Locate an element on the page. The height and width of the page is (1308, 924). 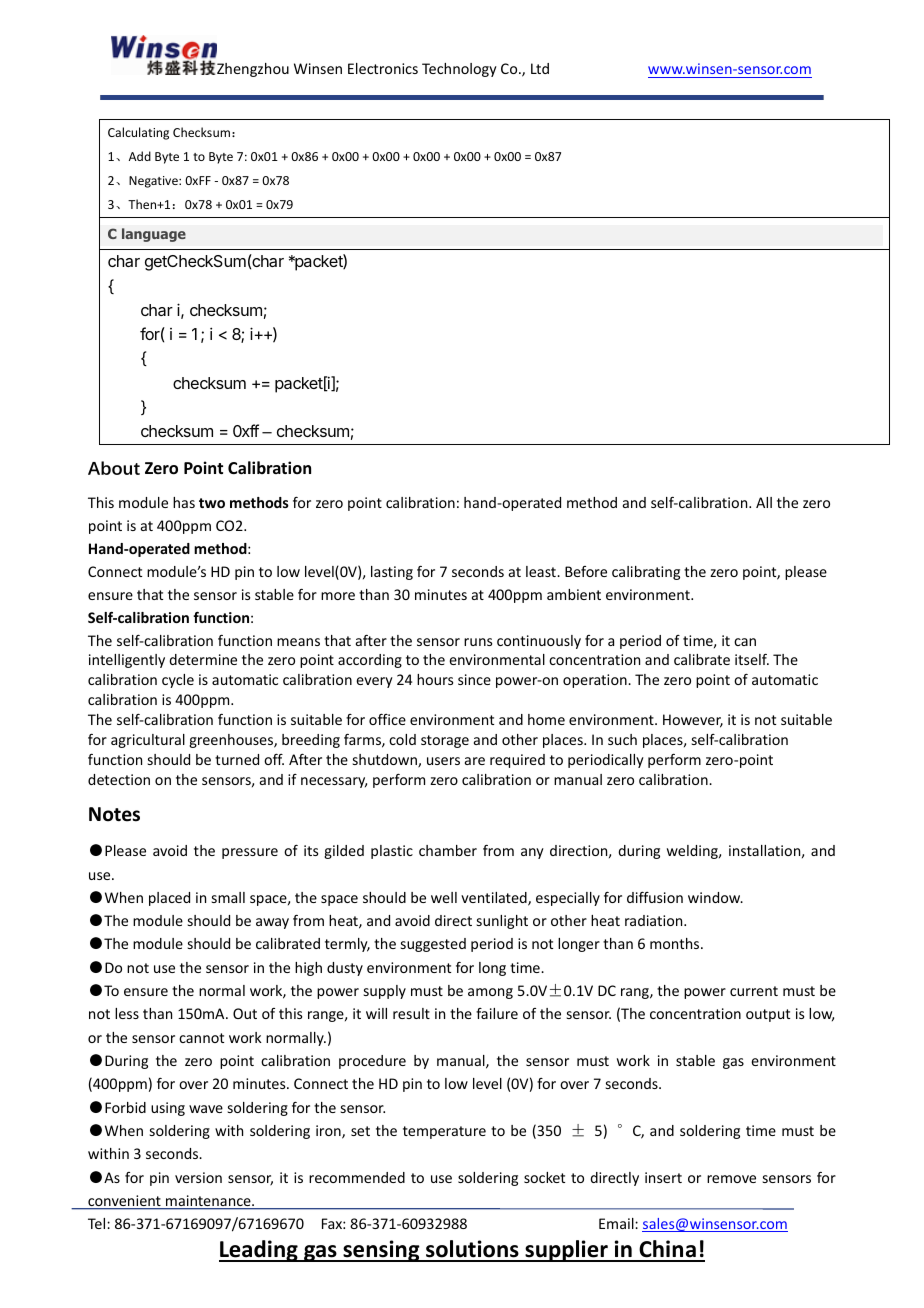
placed is located at coordinates (169, 899).
